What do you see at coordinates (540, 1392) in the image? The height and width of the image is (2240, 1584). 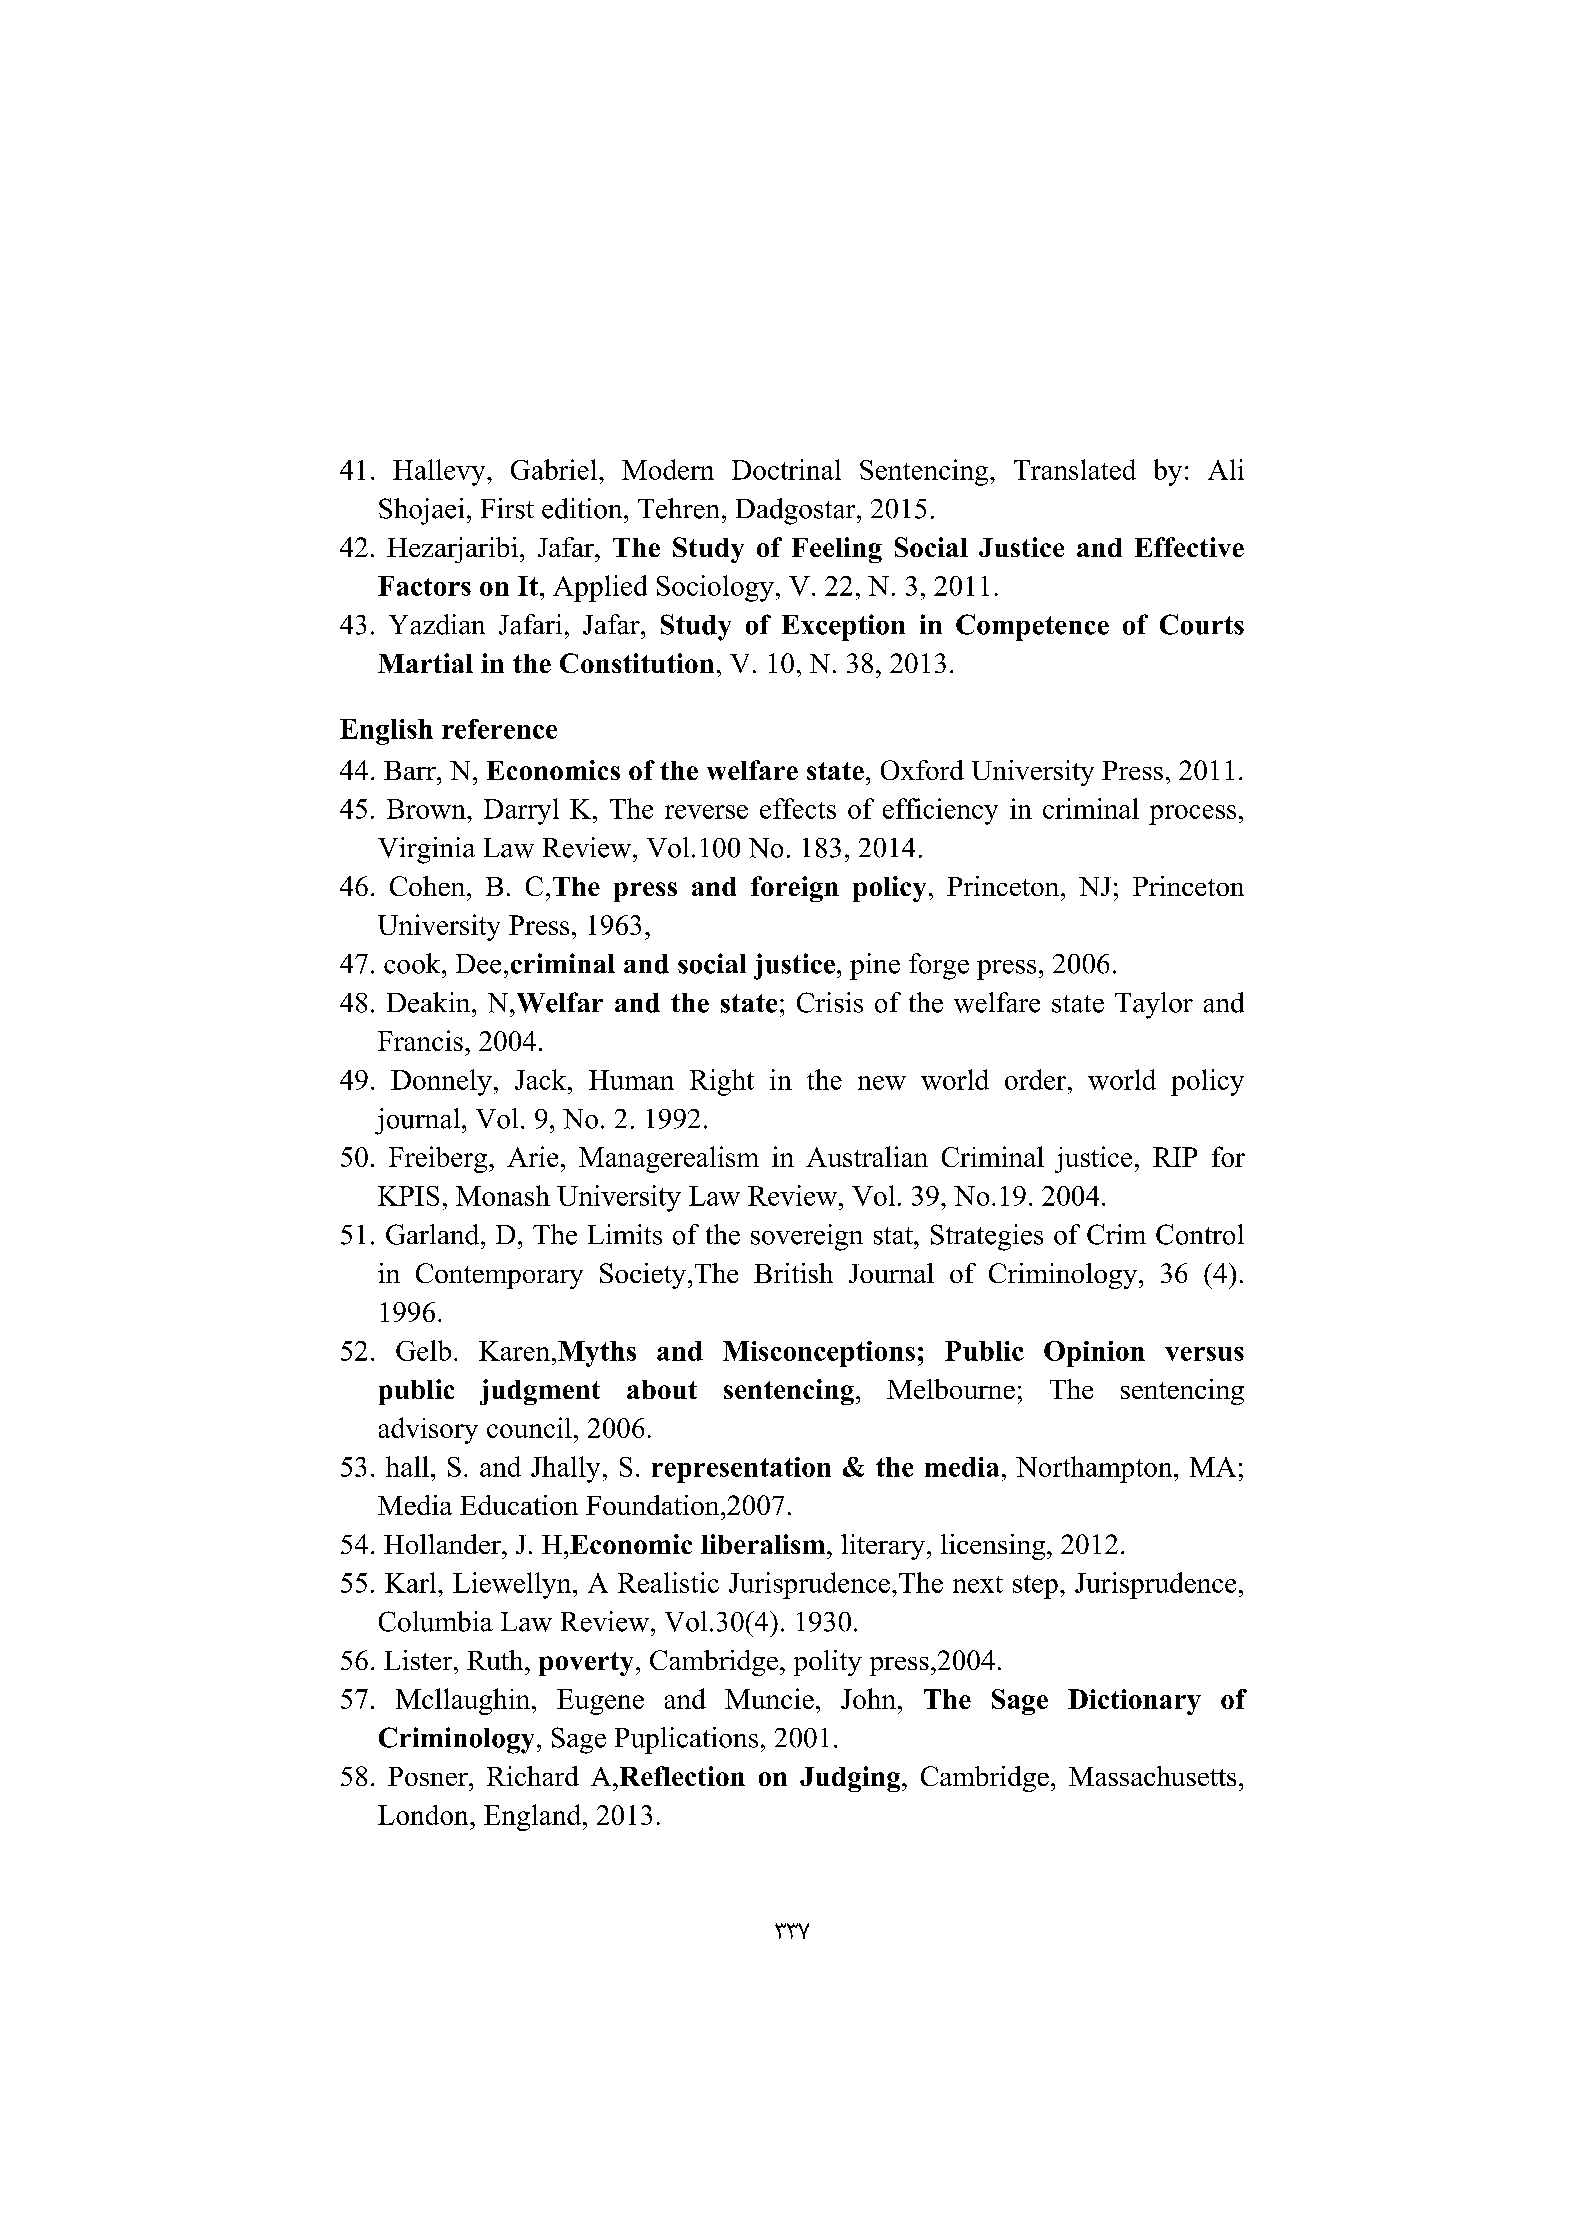 I see `judgment` at bounding box center [540, 1392].
